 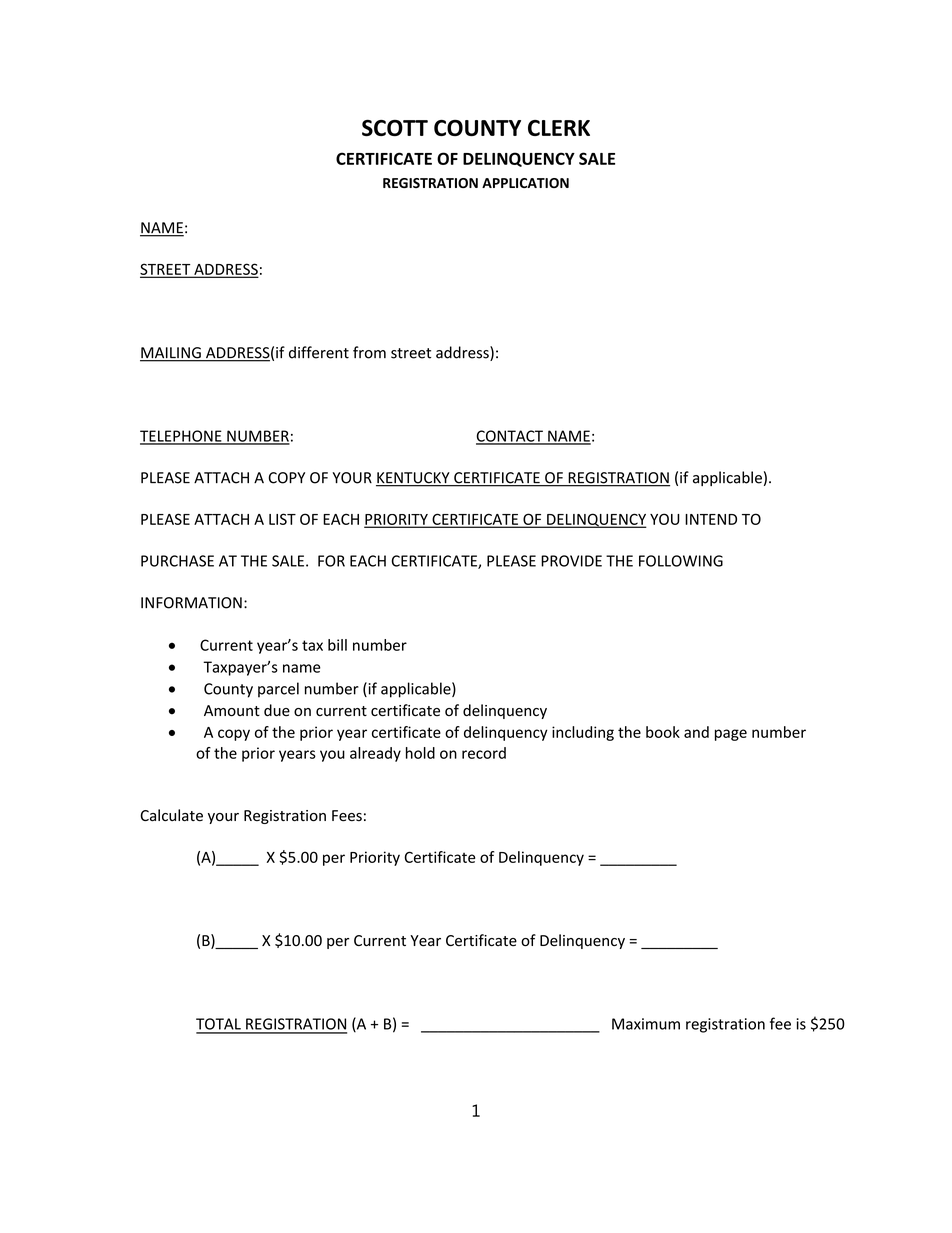 I want to click on APPLICATION, so click(x=525, y=183).
